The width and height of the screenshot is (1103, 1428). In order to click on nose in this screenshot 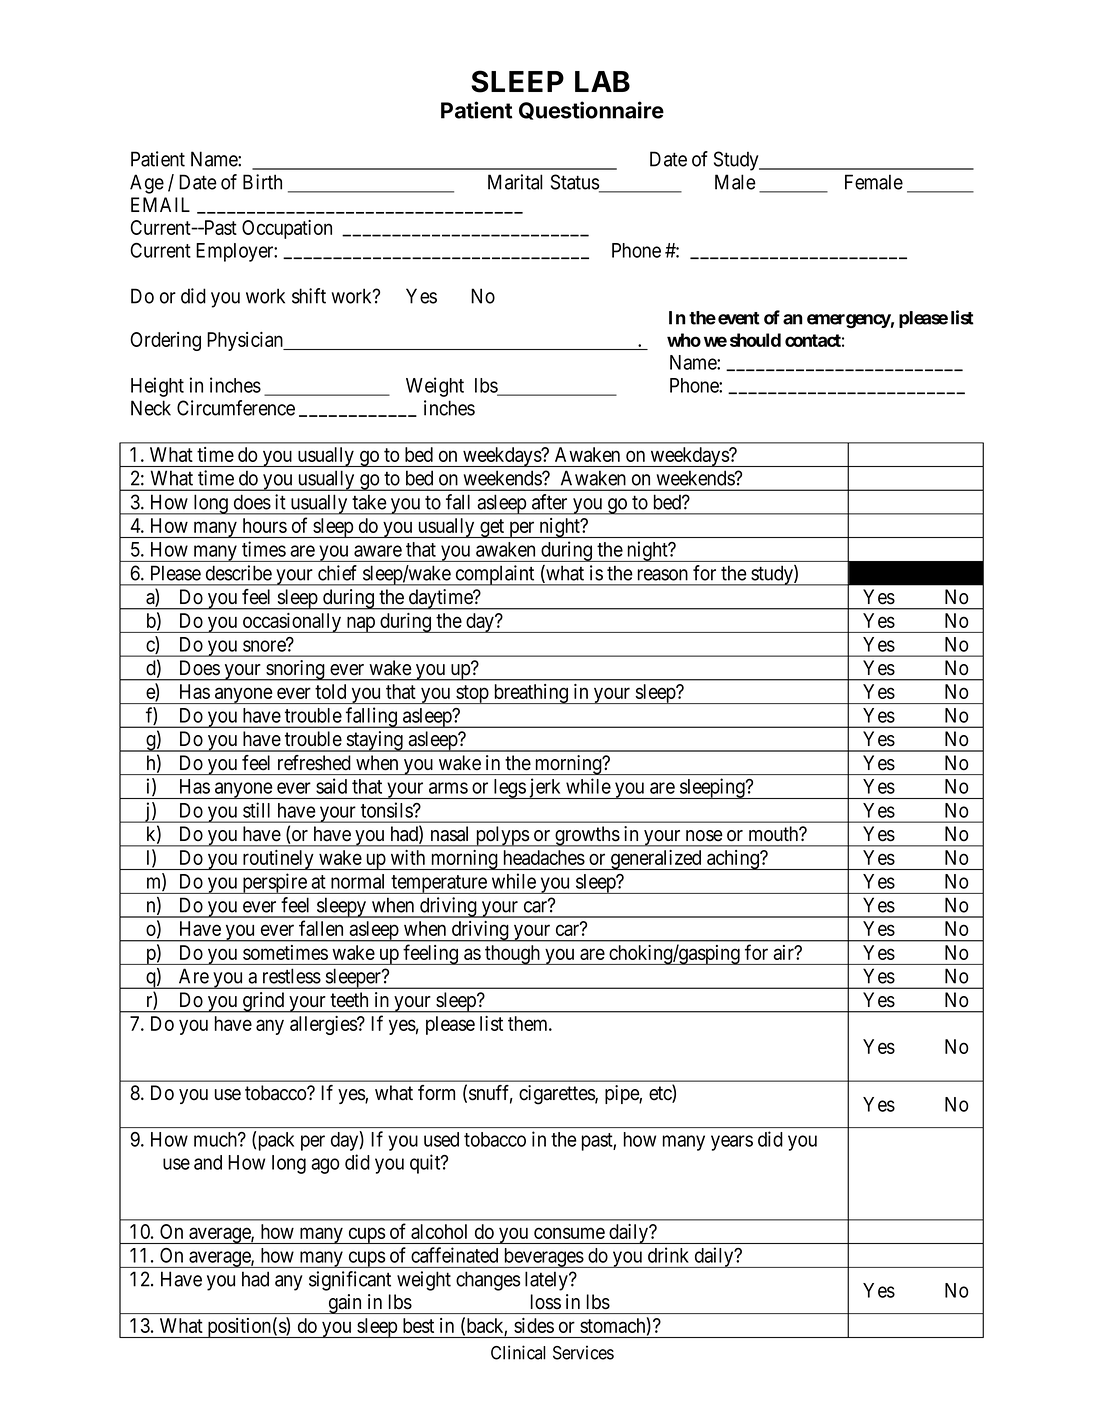, I will do `click(704, 836)`.
